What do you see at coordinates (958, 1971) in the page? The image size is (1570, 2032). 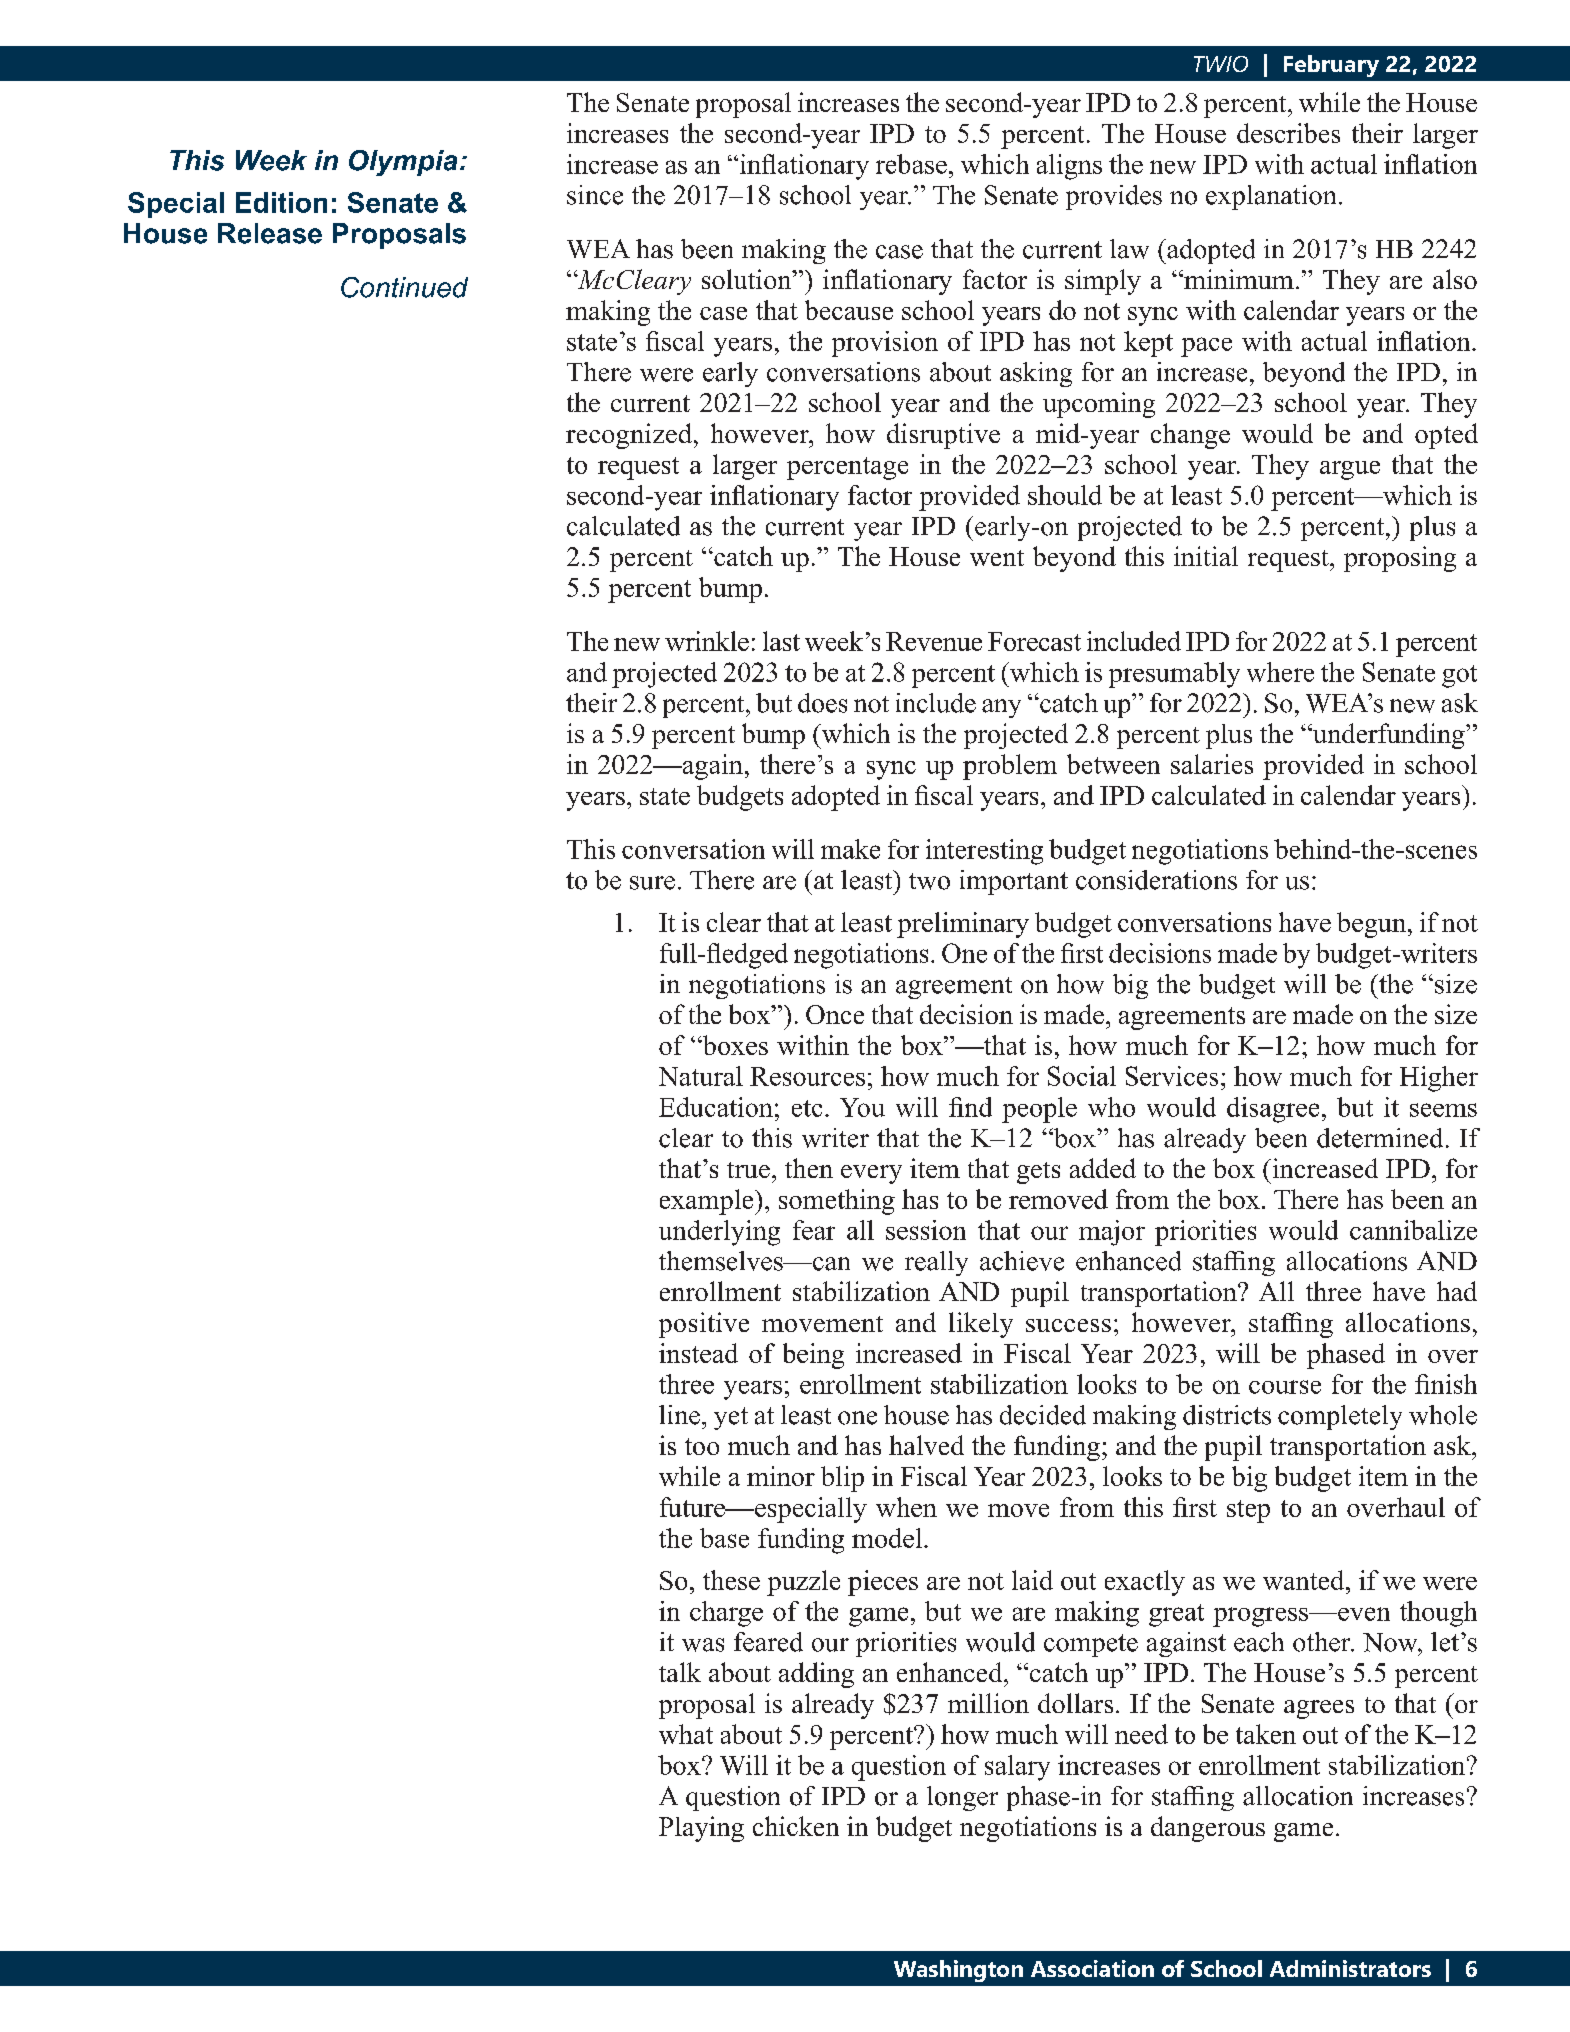 I see `Washington` at bounding box center [958, 1971].
